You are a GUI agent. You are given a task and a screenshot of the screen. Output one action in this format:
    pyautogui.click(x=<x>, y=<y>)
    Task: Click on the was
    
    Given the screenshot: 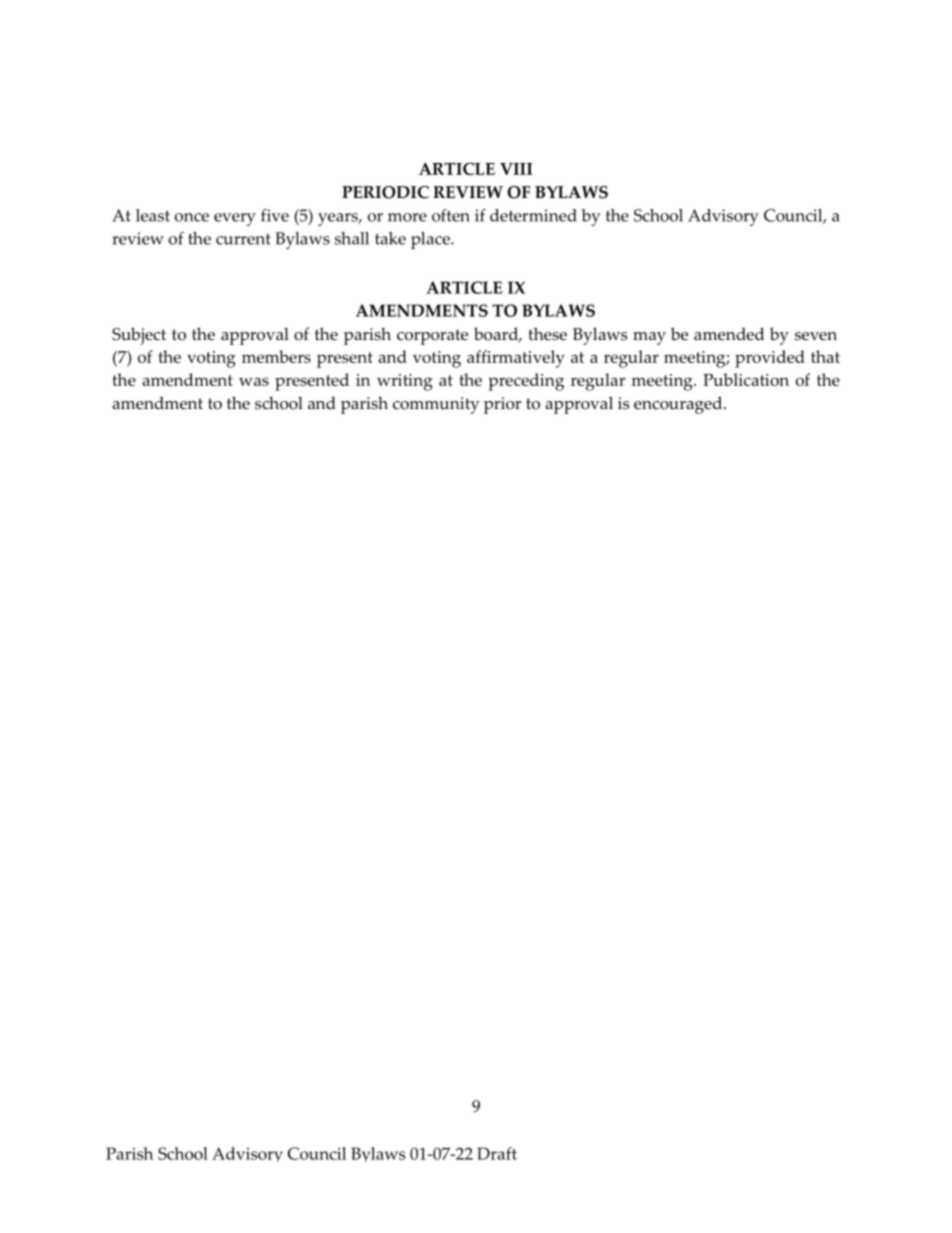 What is the action you would take?
    pyautogui.click(x=254, y=381)
